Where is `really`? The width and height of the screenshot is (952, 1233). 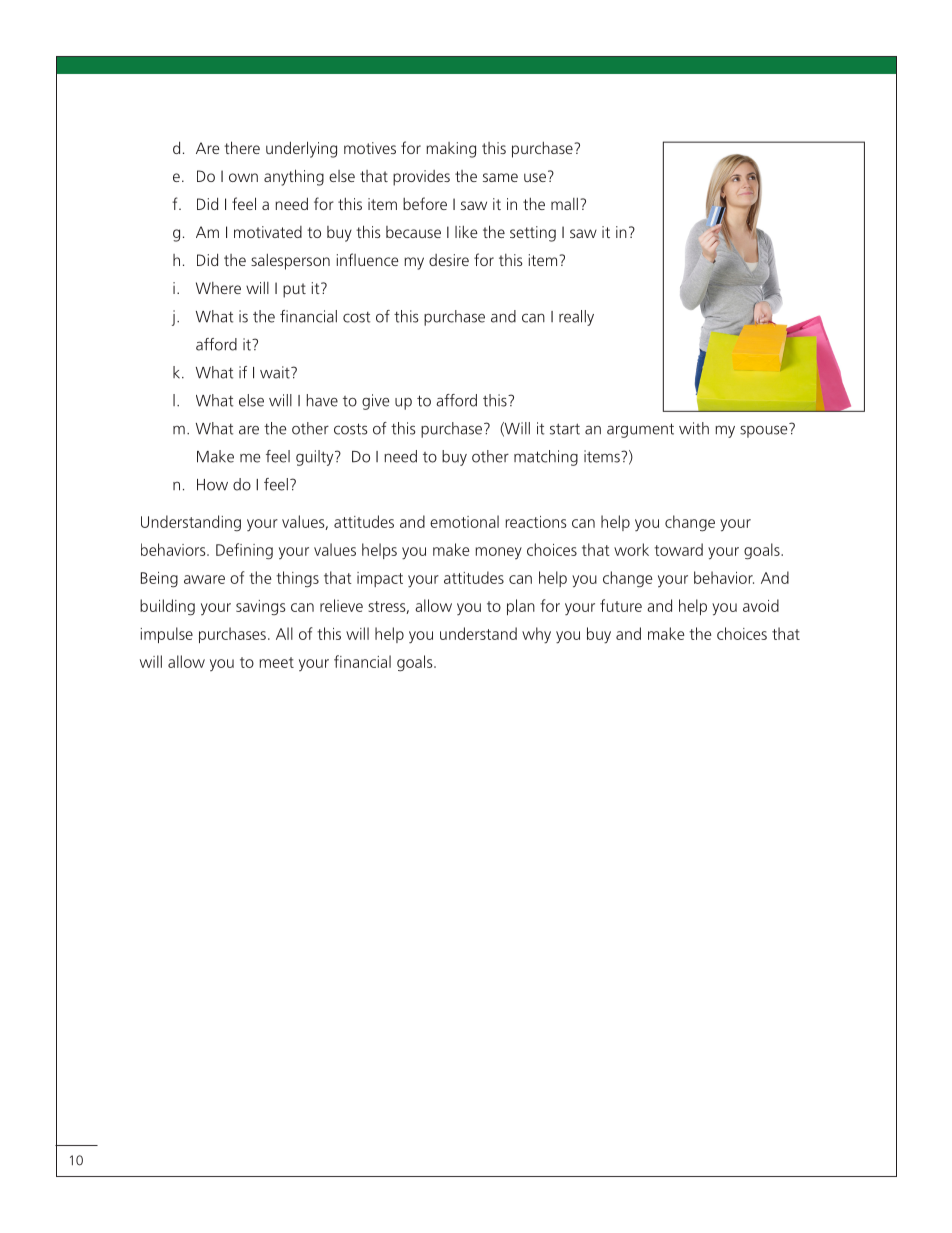
really is located at coordinates (576, 318).
